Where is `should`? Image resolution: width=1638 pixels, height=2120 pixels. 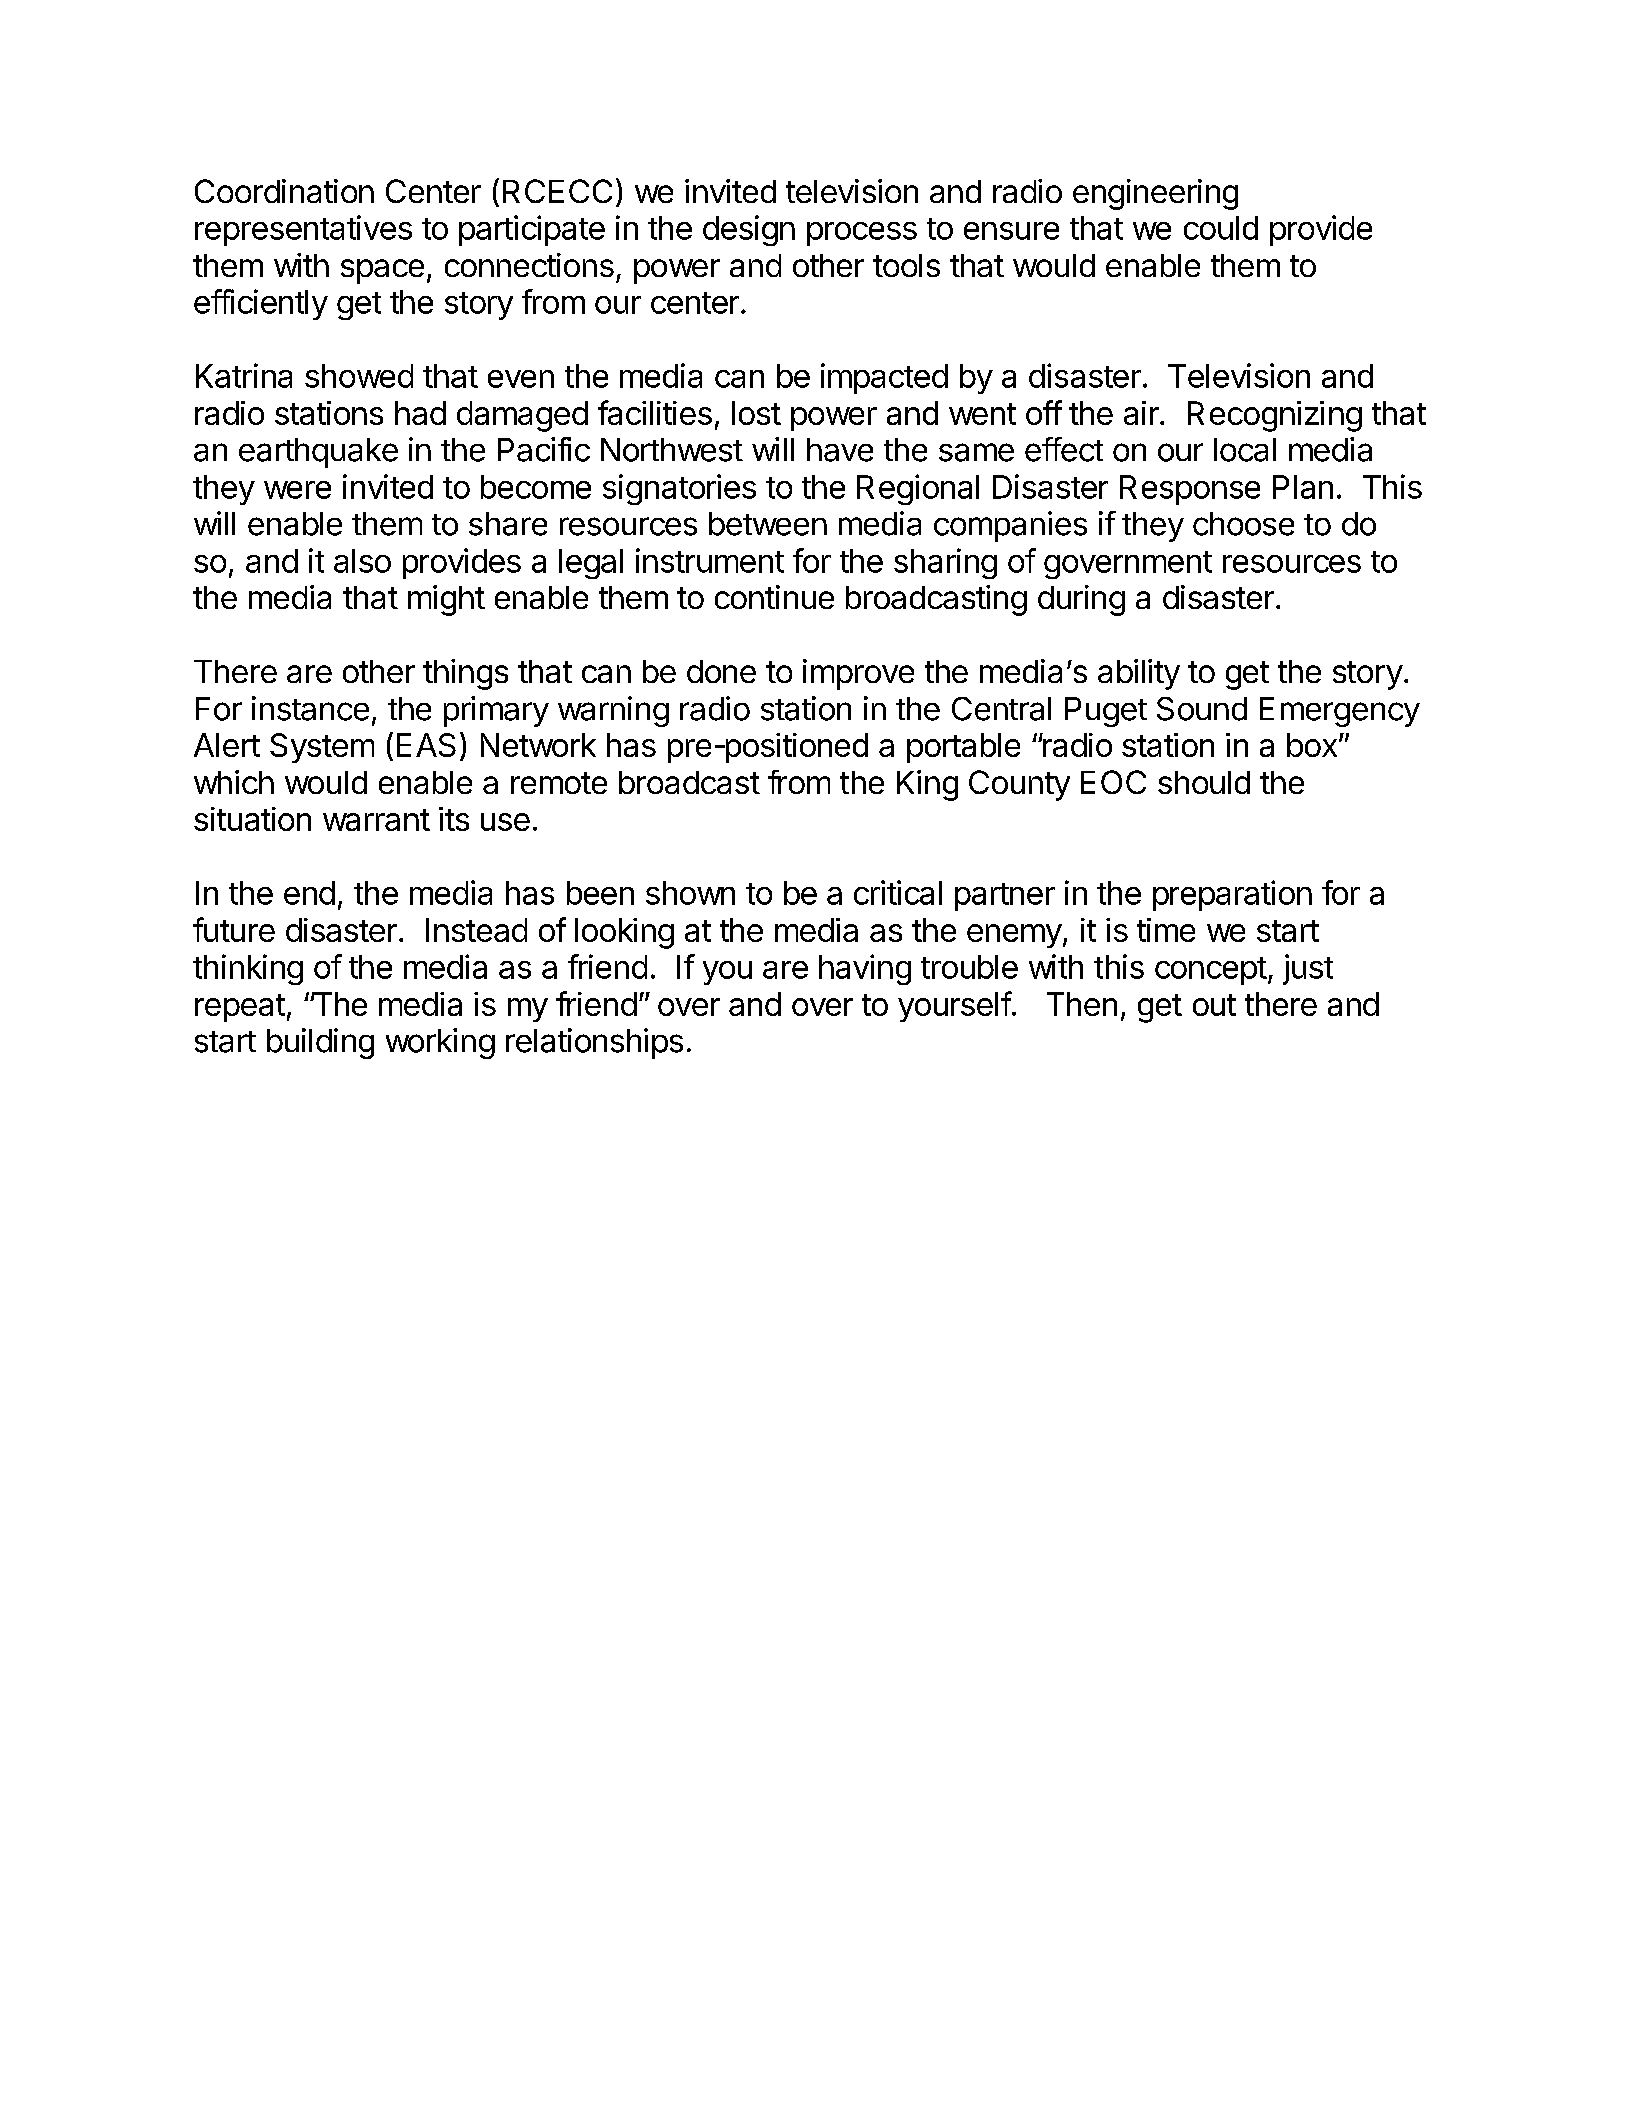
should is located at coordinates (1204, 782).
